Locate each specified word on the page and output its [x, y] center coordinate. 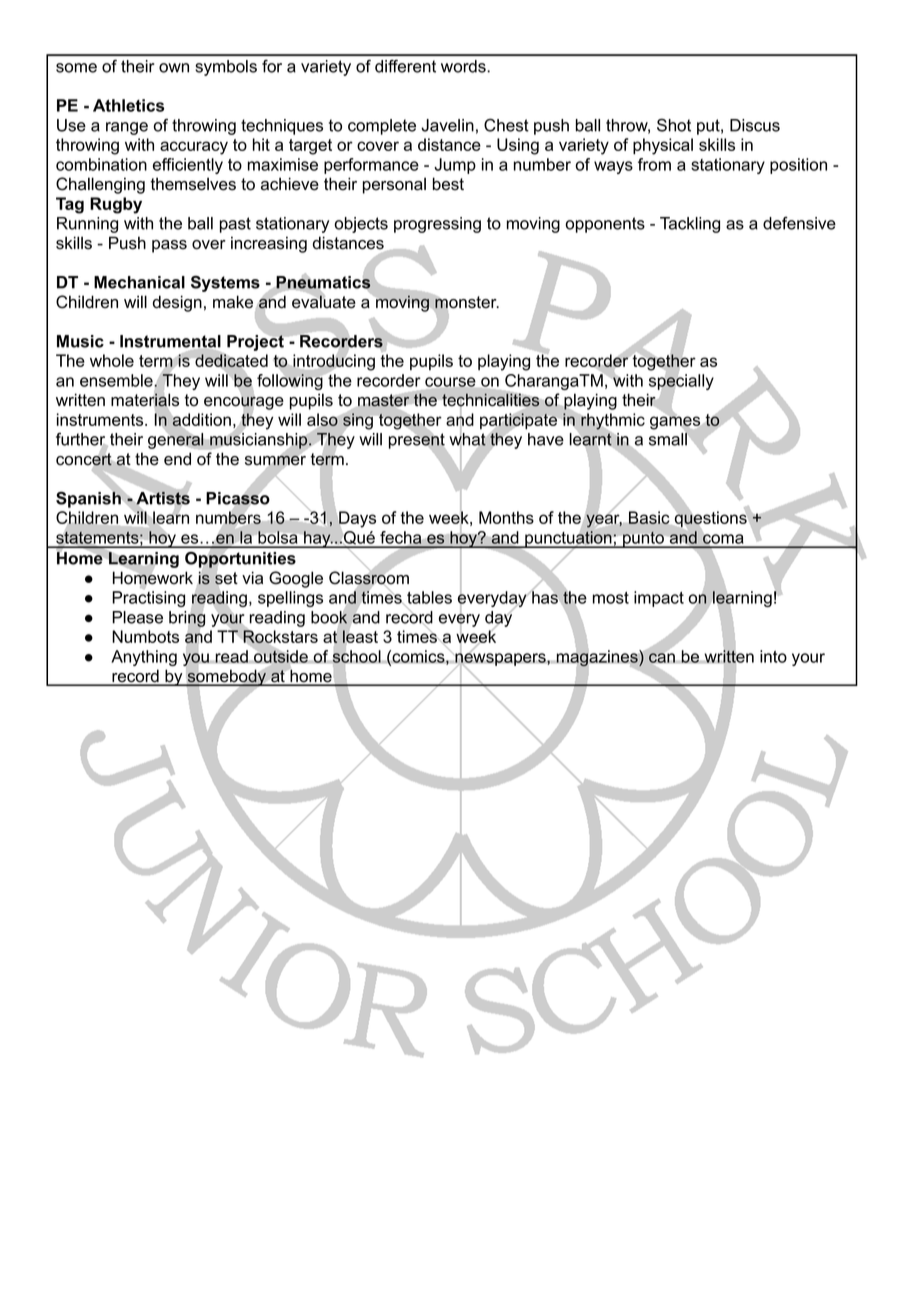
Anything [144, 658]
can [662, 658]
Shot [674, 125]
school [356, 656]
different [405, 66]
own [174, 68]
